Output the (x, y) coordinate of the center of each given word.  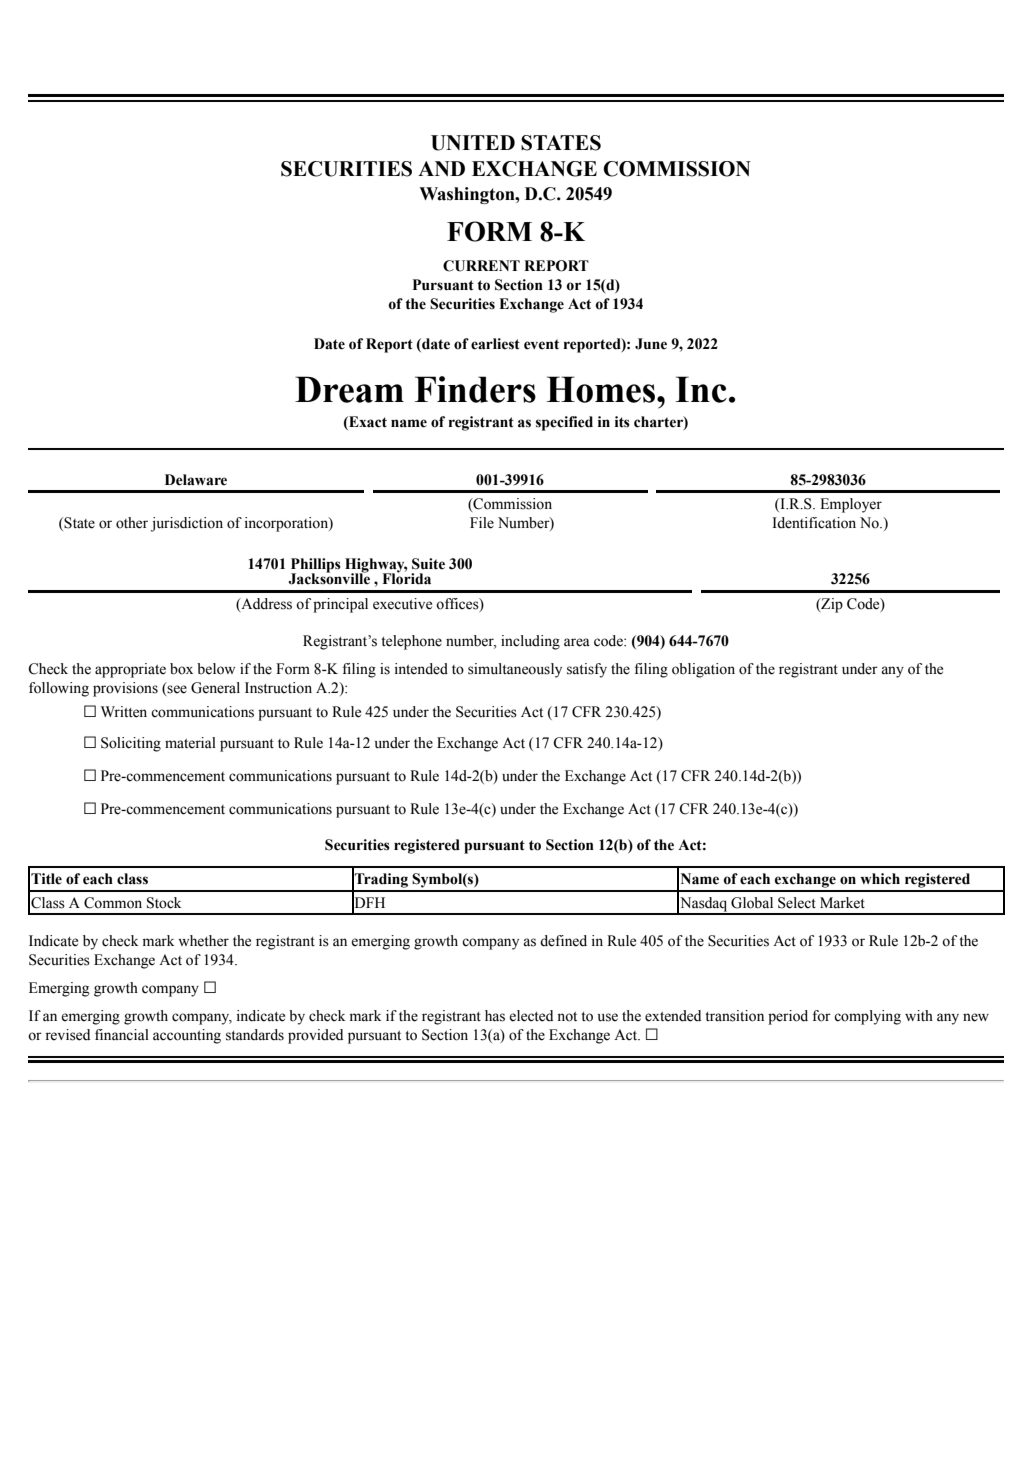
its (622, 422)
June (651, 344)
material (190, 743)
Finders (475, 389)
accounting (187, 1036)
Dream (349, 389)
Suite (428, 564)
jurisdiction (187, 524)
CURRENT (481, 266)
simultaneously (515, 670)
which (880, 879)
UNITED (473, 143)
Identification (814, 523)
